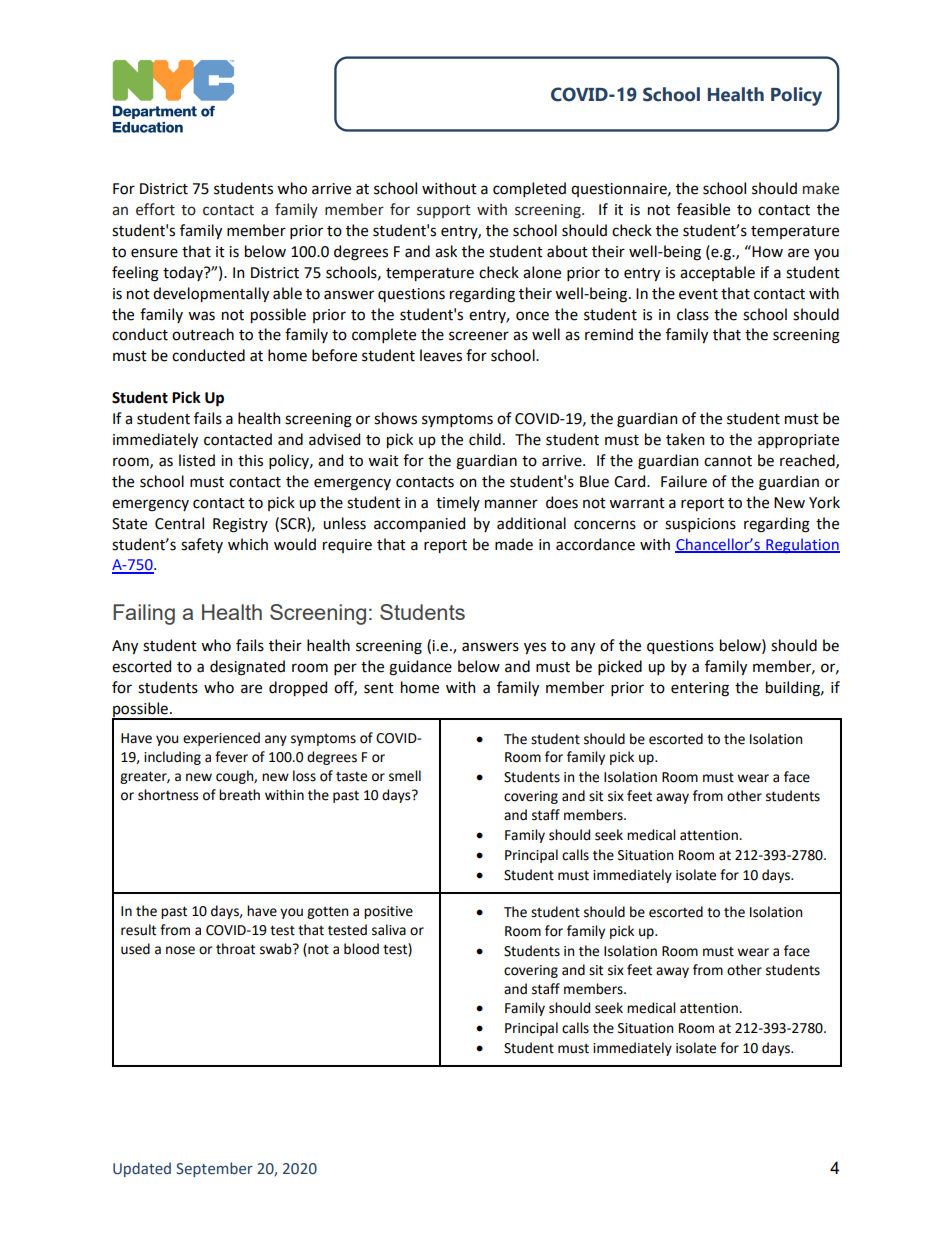 This document has height=1233, width=952. What do you see at coordinates (155, 209) in the document?
I see `effort` at bounding box center [155, 209].
